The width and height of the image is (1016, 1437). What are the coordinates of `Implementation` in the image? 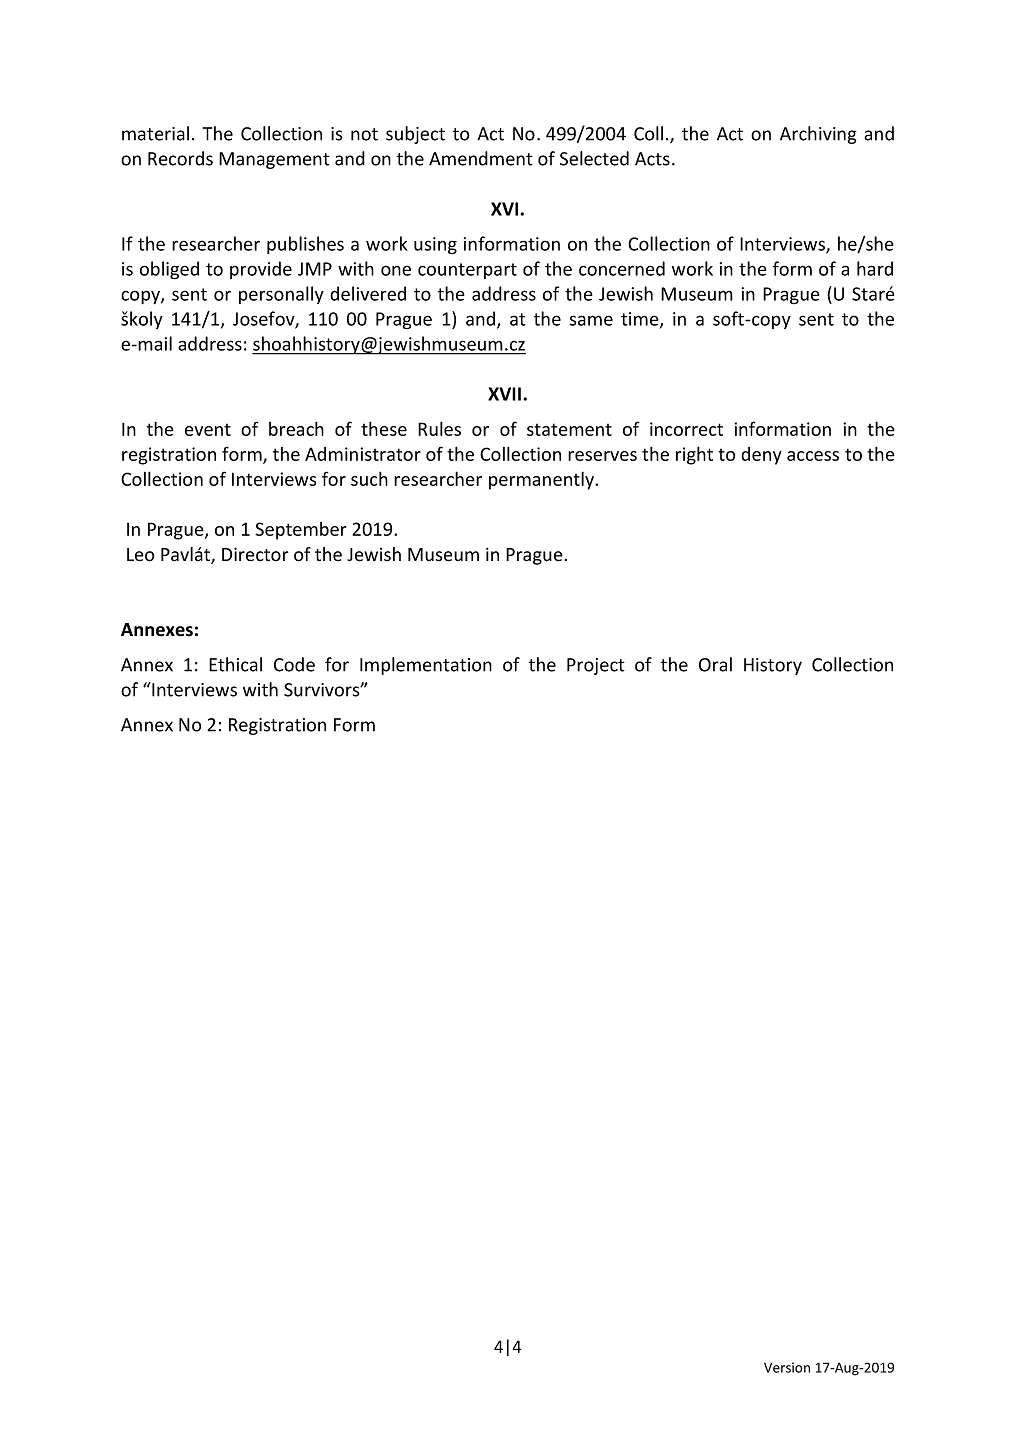 It's located at (426, 666).
